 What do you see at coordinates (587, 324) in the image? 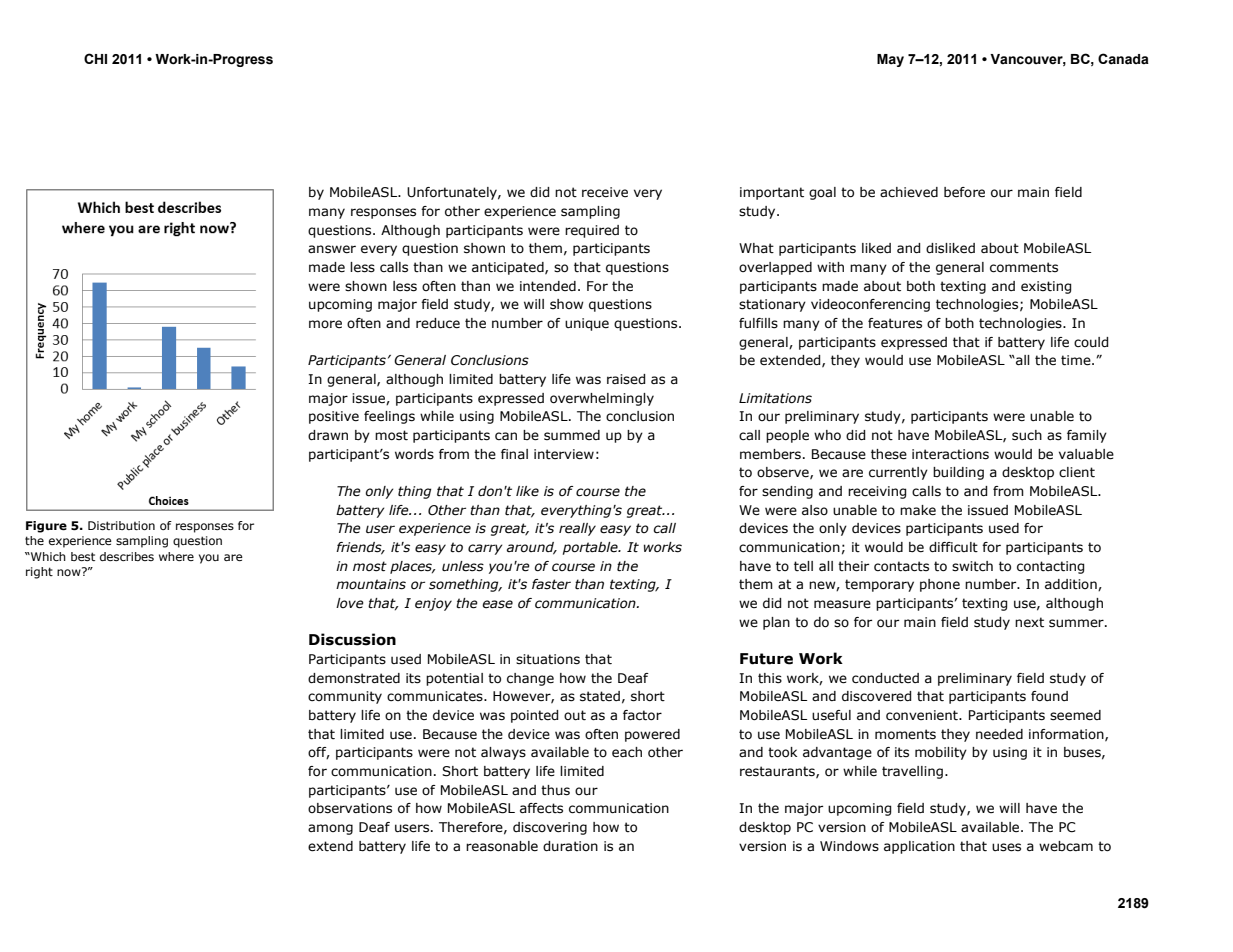
I see `unique` at bounding box center [587, 324].
